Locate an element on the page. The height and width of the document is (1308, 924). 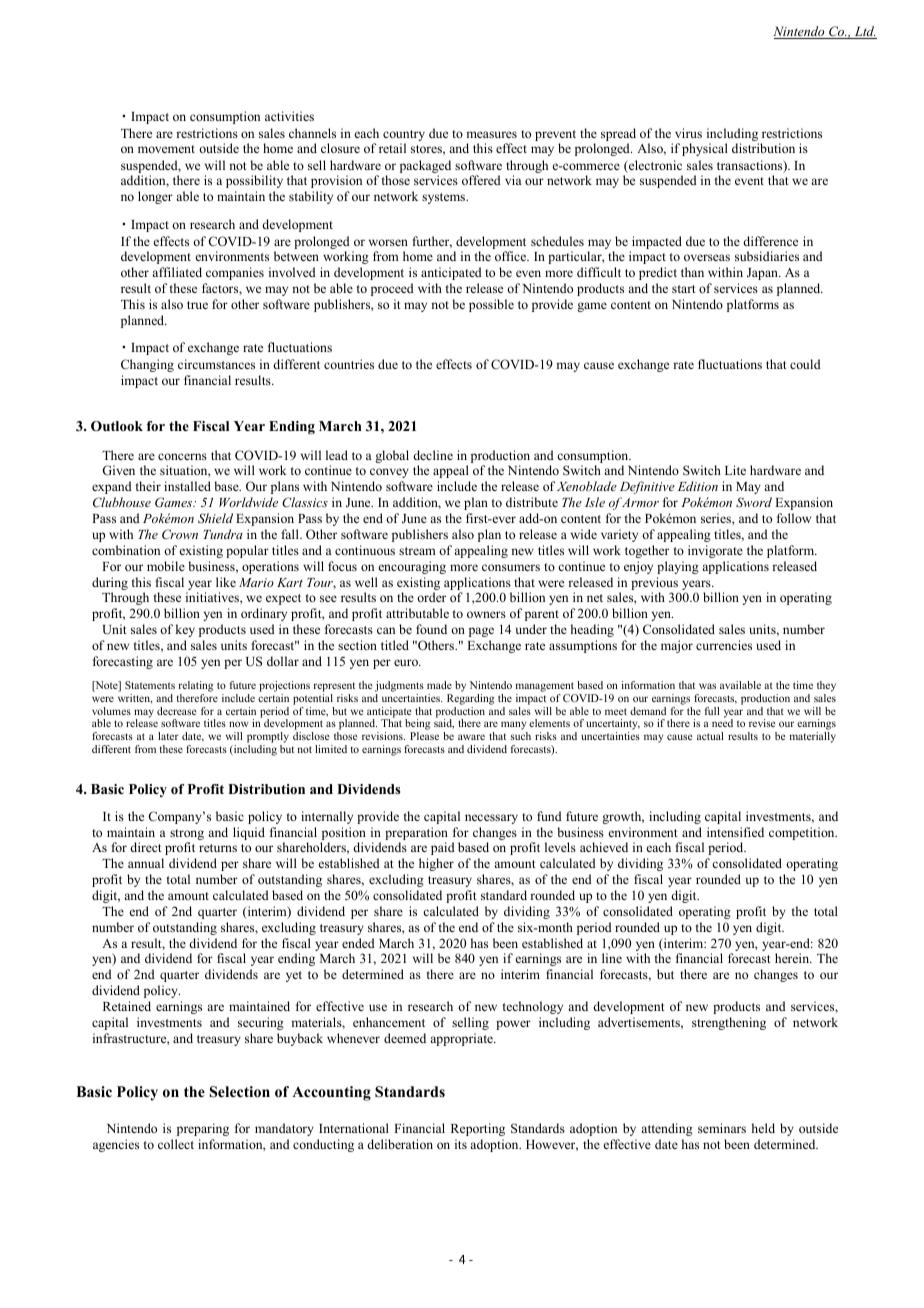
Ltd is located at coordinates (864, 32).
